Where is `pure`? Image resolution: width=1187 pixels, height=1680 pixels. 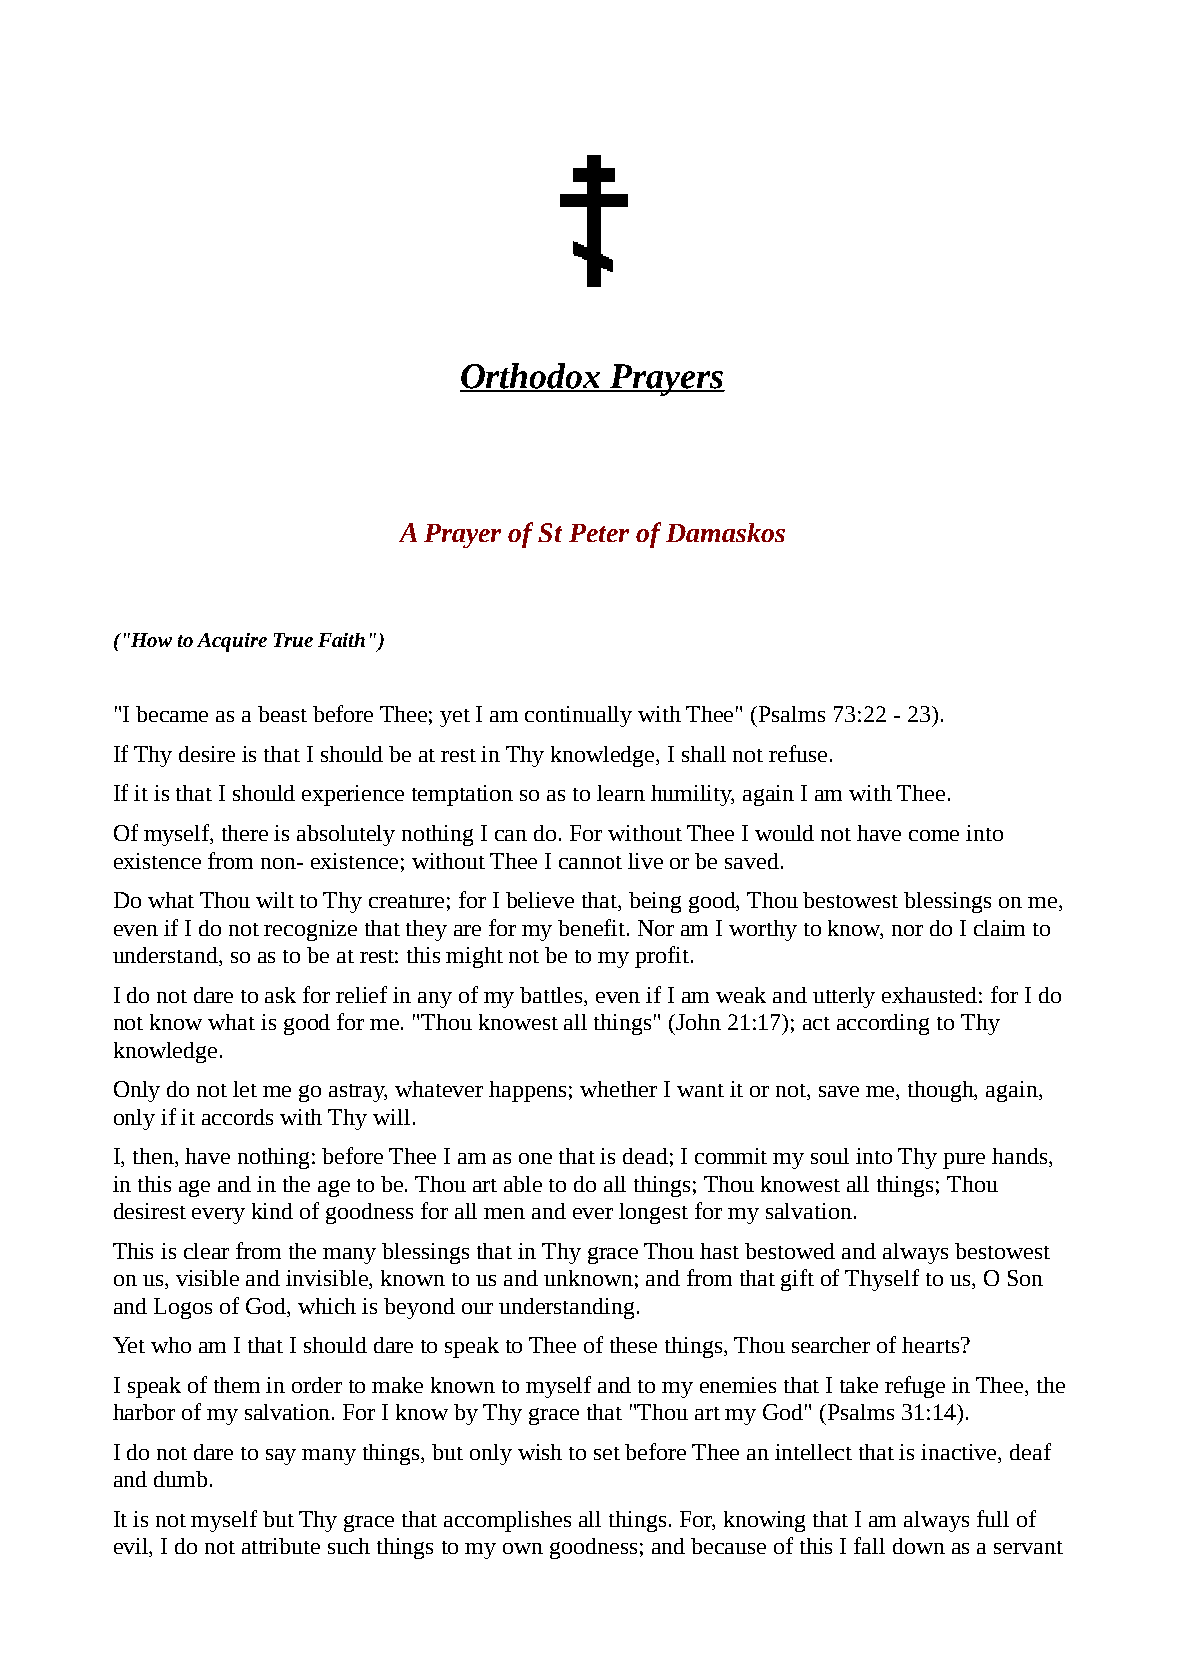 pure is located at coordinates (964, 1161).
